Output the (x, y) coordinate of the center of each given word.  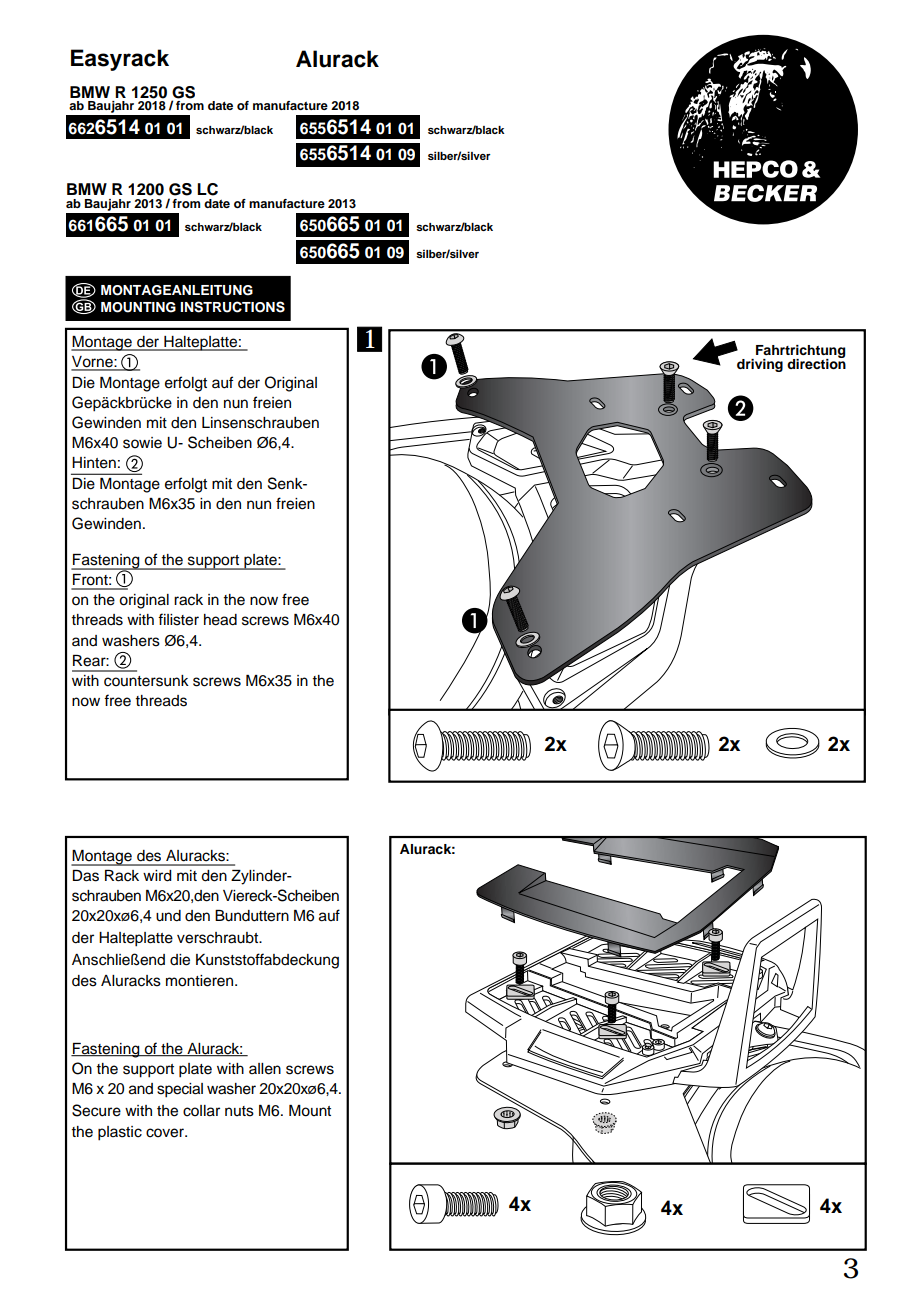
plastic (120, 1133)
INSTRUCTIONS (232, 307)
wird (157, 876)
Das (86, 876)
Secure (96, 1110)
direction (816, 363)
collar (201, 1111)
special (180, 1090)
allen (265, 1069)
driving (760, 365)
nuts (239, 1111)
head (220, 620)
